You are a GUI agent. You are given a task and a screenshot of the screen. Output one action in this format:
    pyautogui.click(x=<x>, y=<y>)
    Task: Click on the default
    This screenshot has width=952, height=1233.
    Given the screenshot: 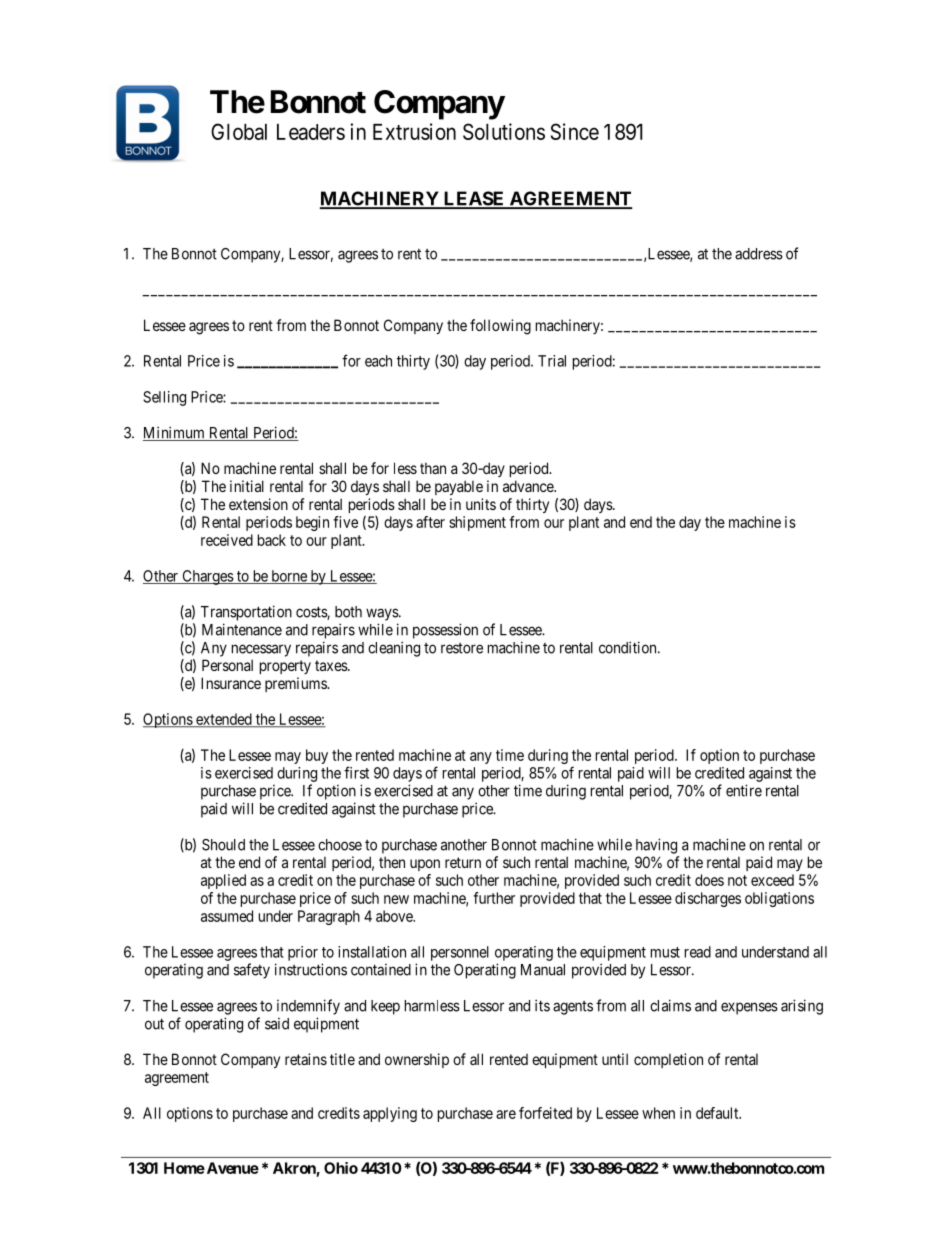 What is the action you would take?
    pyautogui.click(x=718, y=1113)
